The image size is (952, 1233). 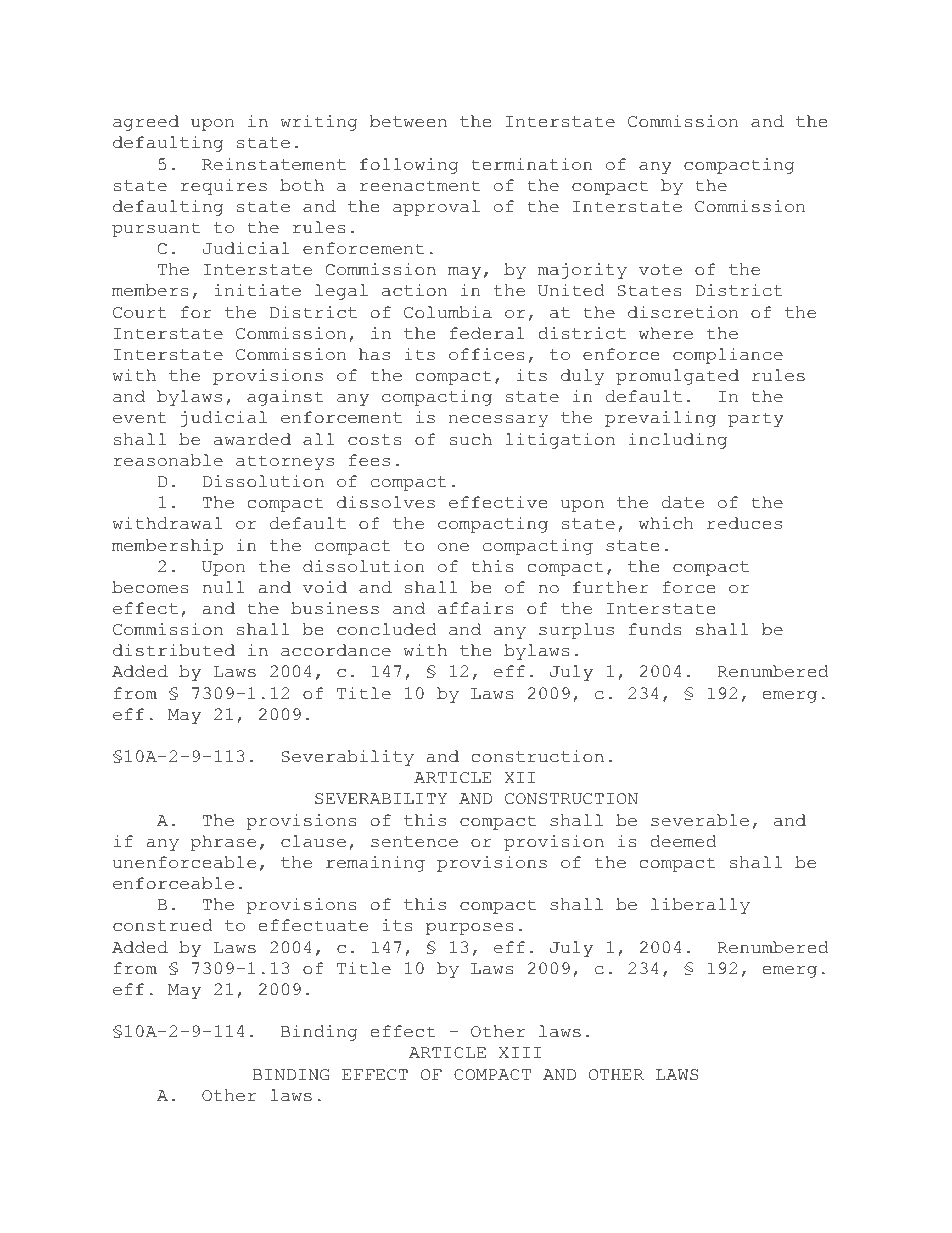 What do you see at coordinates (414, 842) in the screenshot?
I see `sentence` at bounding box center [414, 842].
